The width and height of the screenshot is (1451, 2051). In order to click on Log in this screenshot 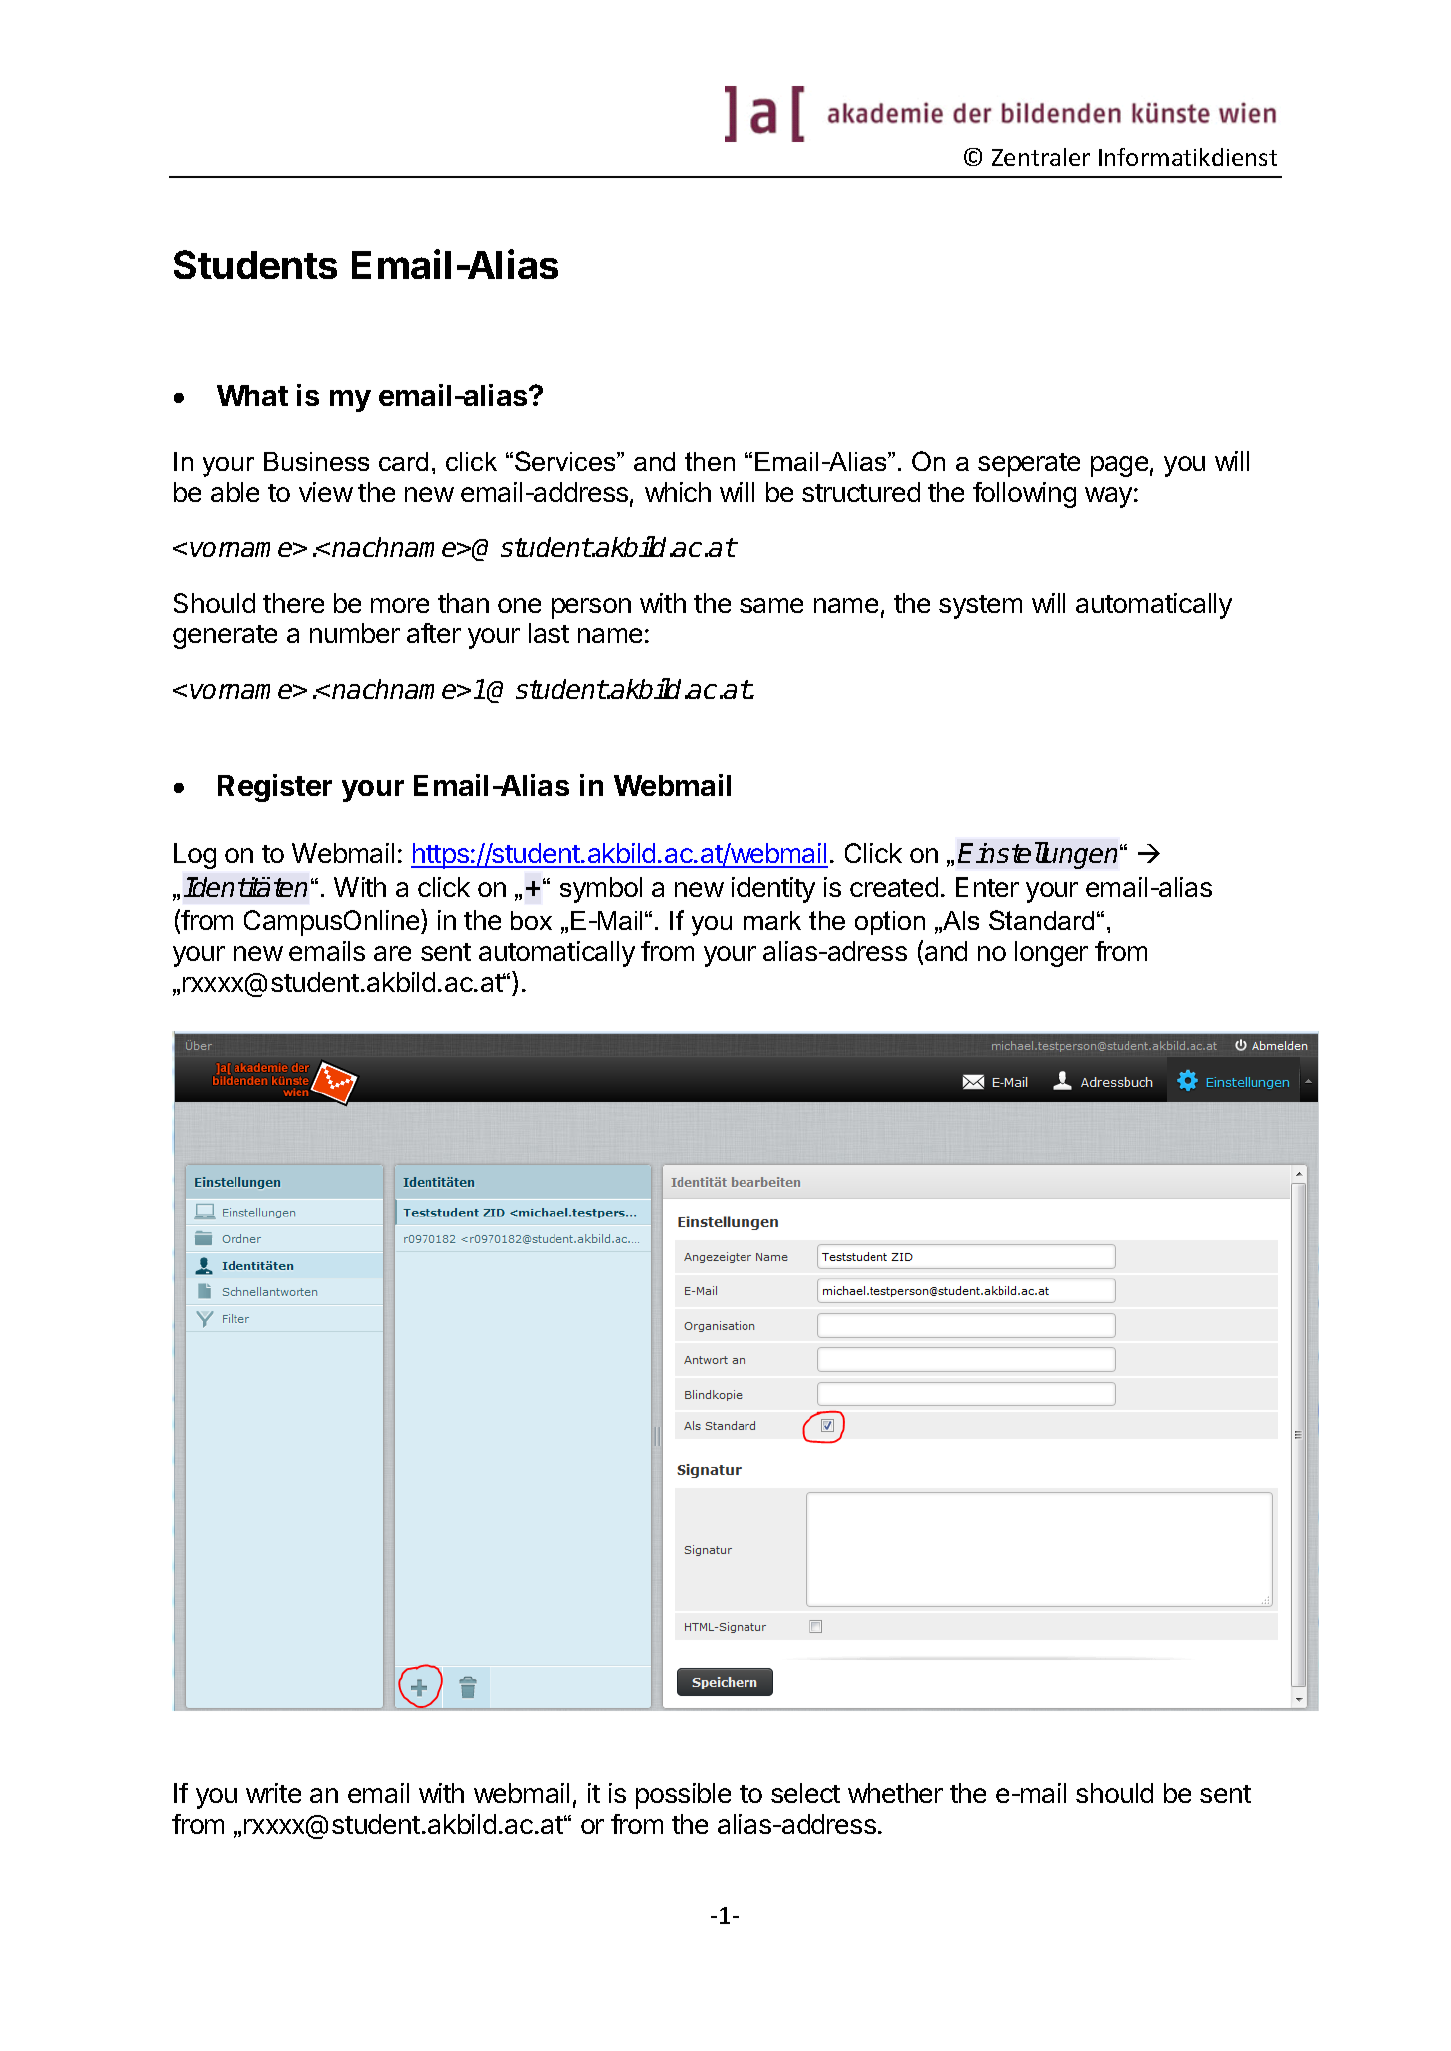, I will do `click(195, 856)`.
